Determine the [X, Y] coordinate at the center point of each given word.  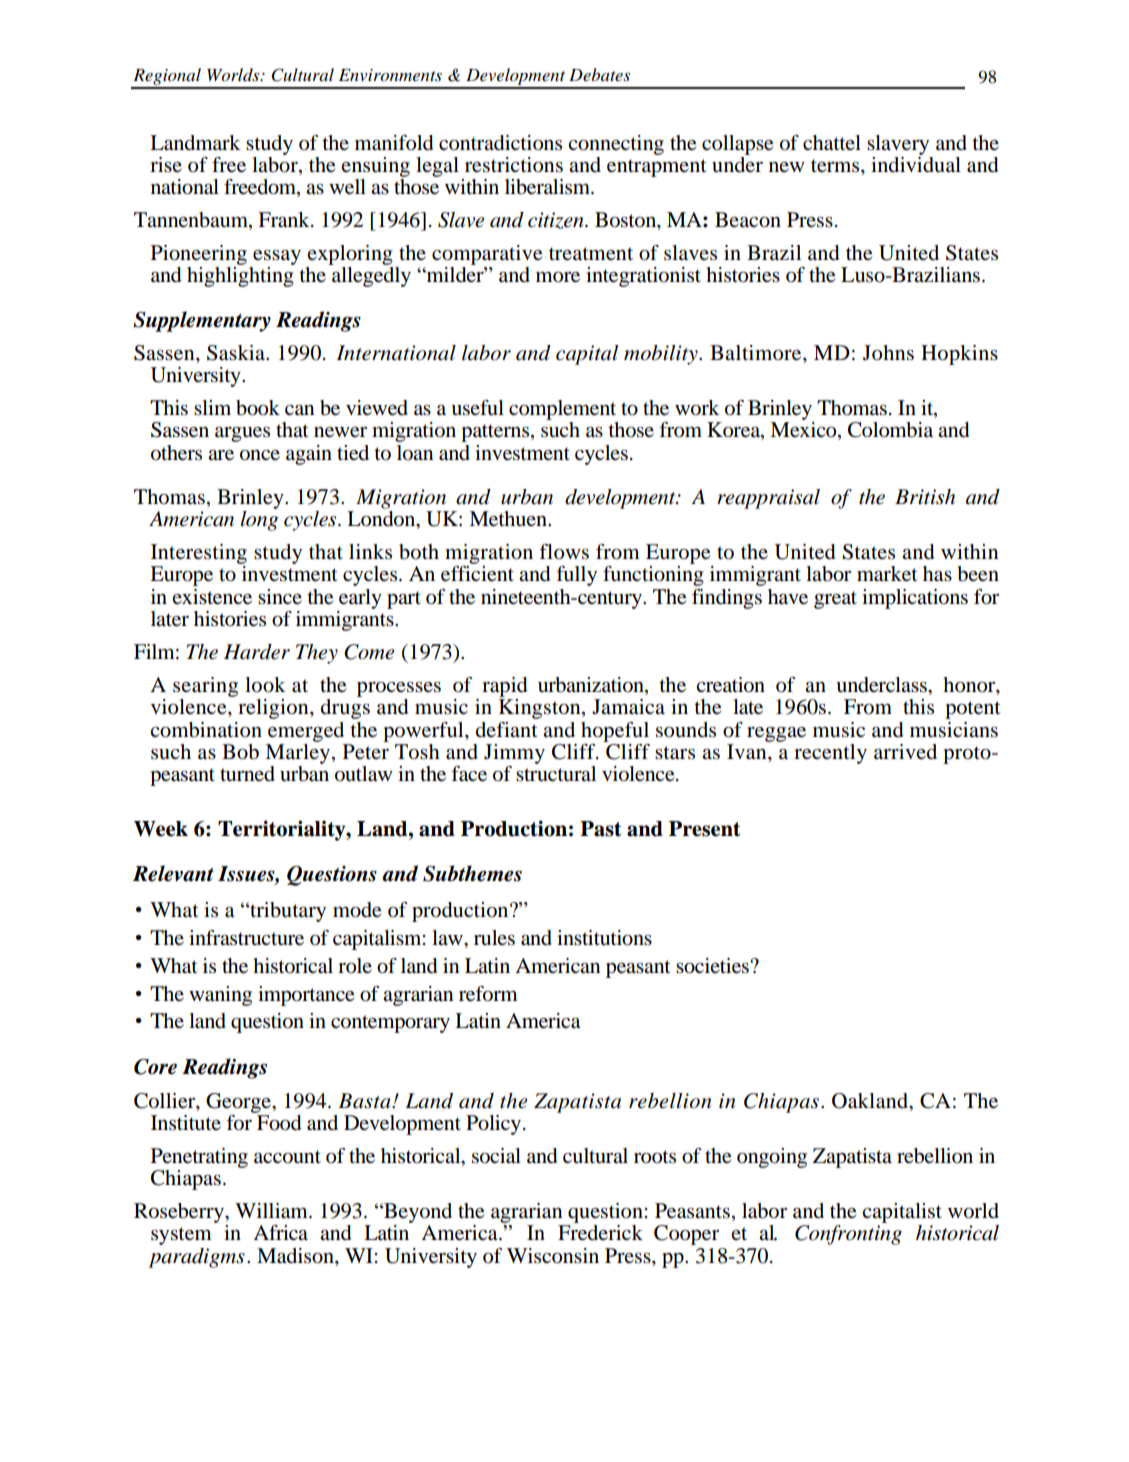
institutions [604, 938]
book [258, 408]
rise [166, 164]
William [272, 1211]
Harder [257, 652]
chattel [832, 143]
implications [915, 599]
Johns [888, 353]
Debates [599, 74]
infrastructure [246, 938]
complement [563, 411]
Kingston [541, 709]
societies [713, 966]
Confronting [848, 1235]
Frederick [600, 1233]
